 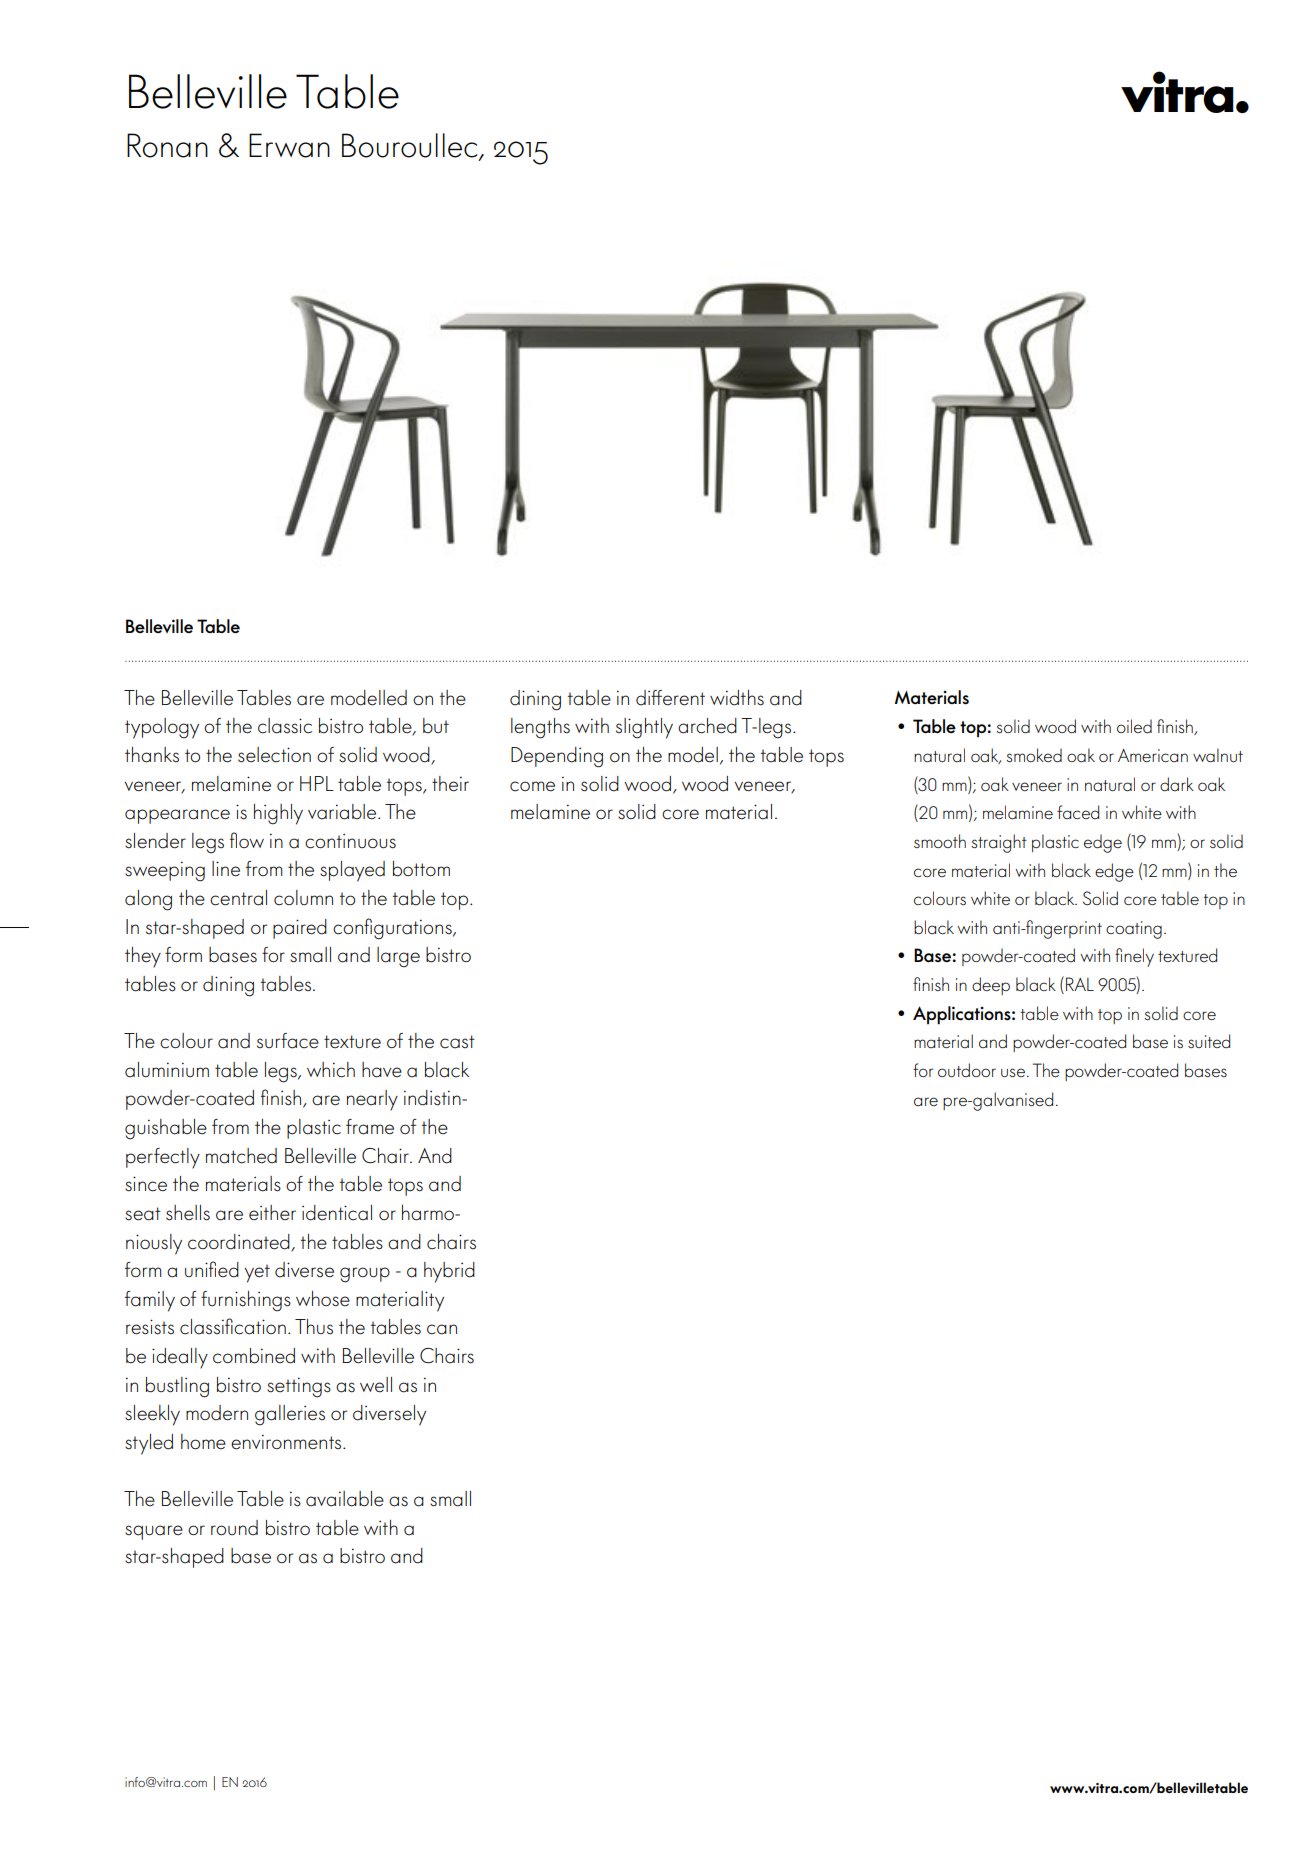 I want to click on Ronan, so click(x=167, y=145).
